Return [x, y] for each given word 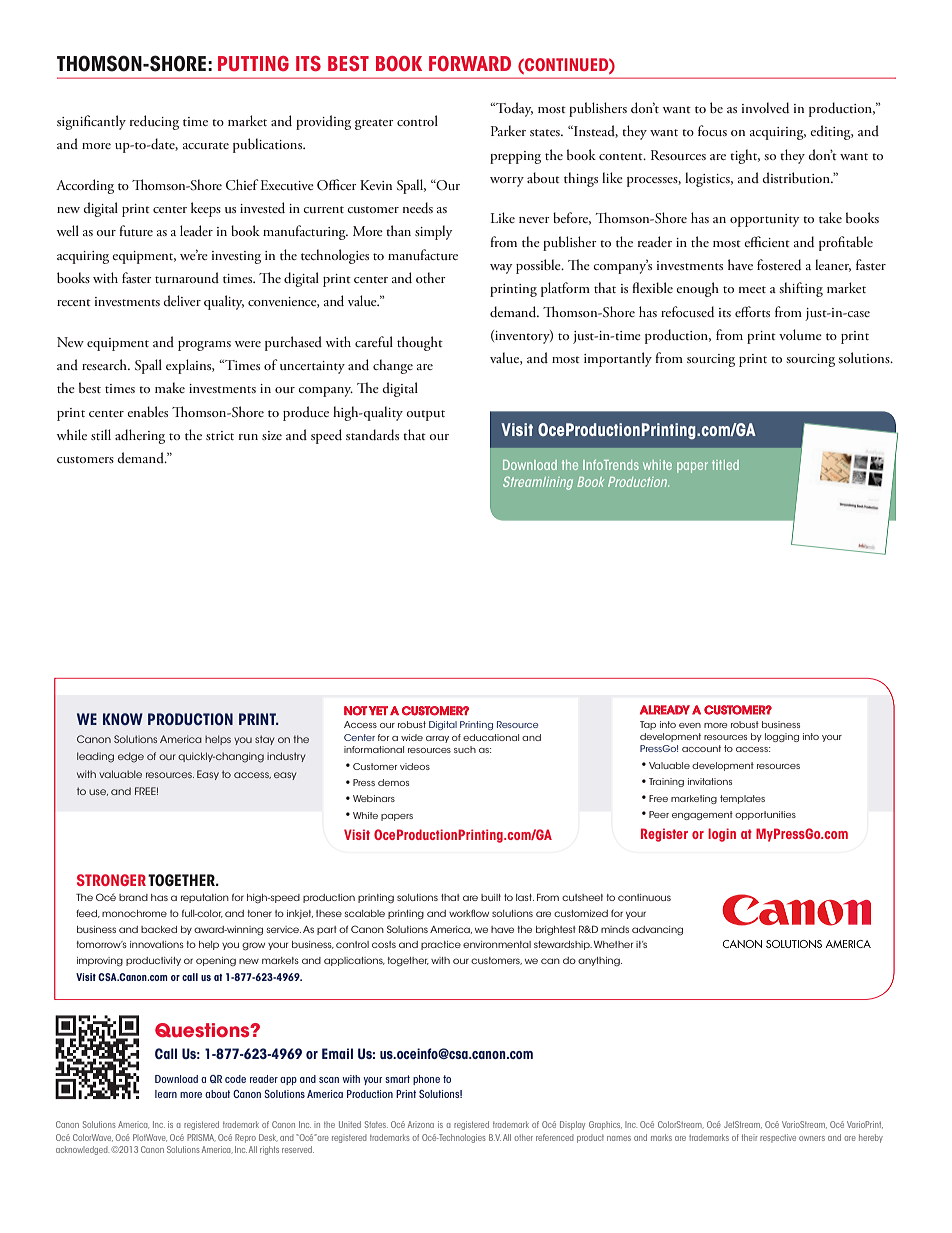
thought [420, 343]
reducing [154, 122]
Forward [470, 63]
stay [264, 740]
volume [800, 334]
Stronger [111, 880]
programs [204, 346]
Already [665, 710]
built [491, 897]
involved [765, 107]
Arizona [421, 1124]
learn [166, 1094]
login [722, 835]
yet [378, 710]
